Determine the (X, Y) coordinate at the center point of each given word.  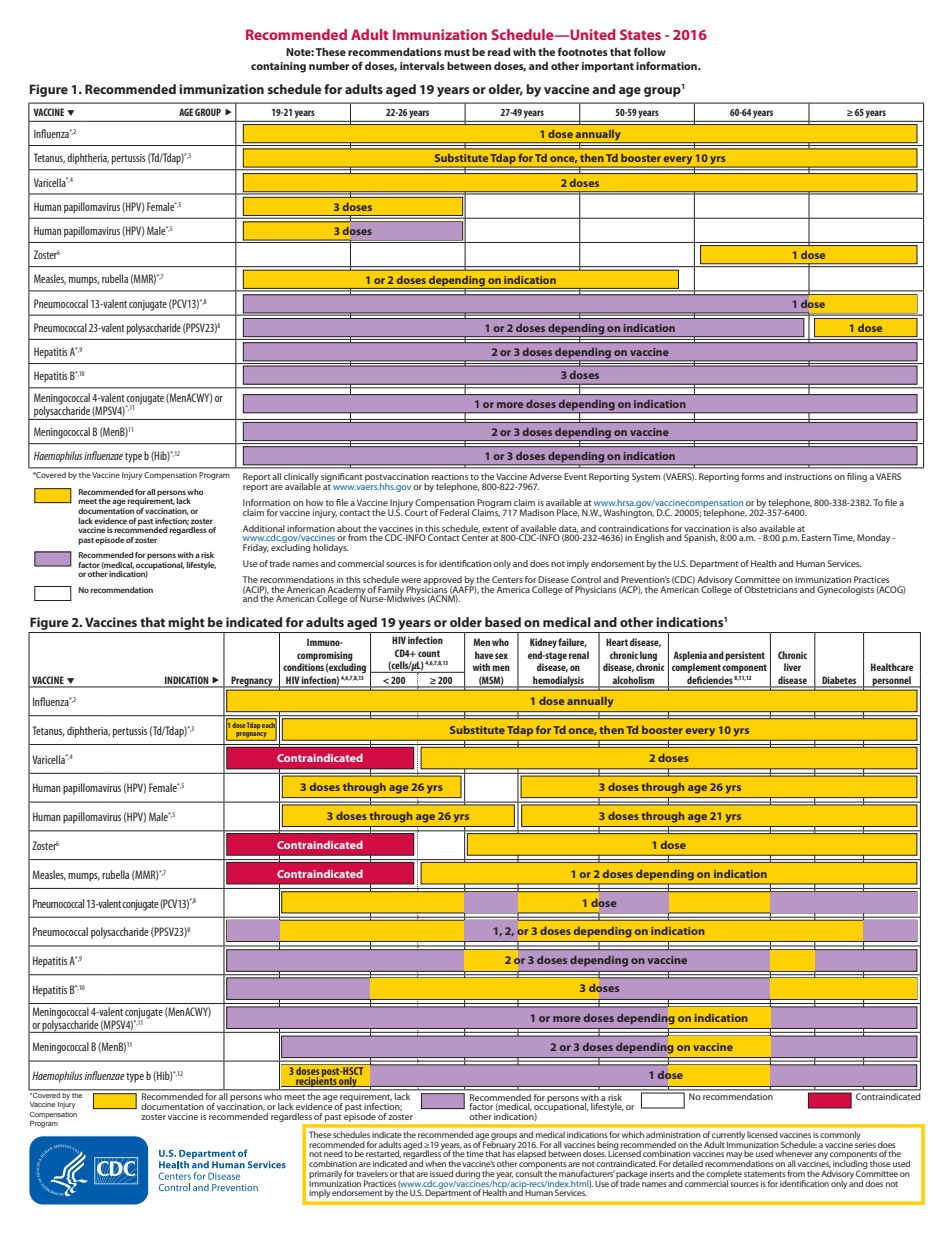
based (503, 622)
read (499, 51)
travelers (372, 1173)
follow (650, 51)
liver (792, 667)
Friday (256, 548)
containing (278, 67)
